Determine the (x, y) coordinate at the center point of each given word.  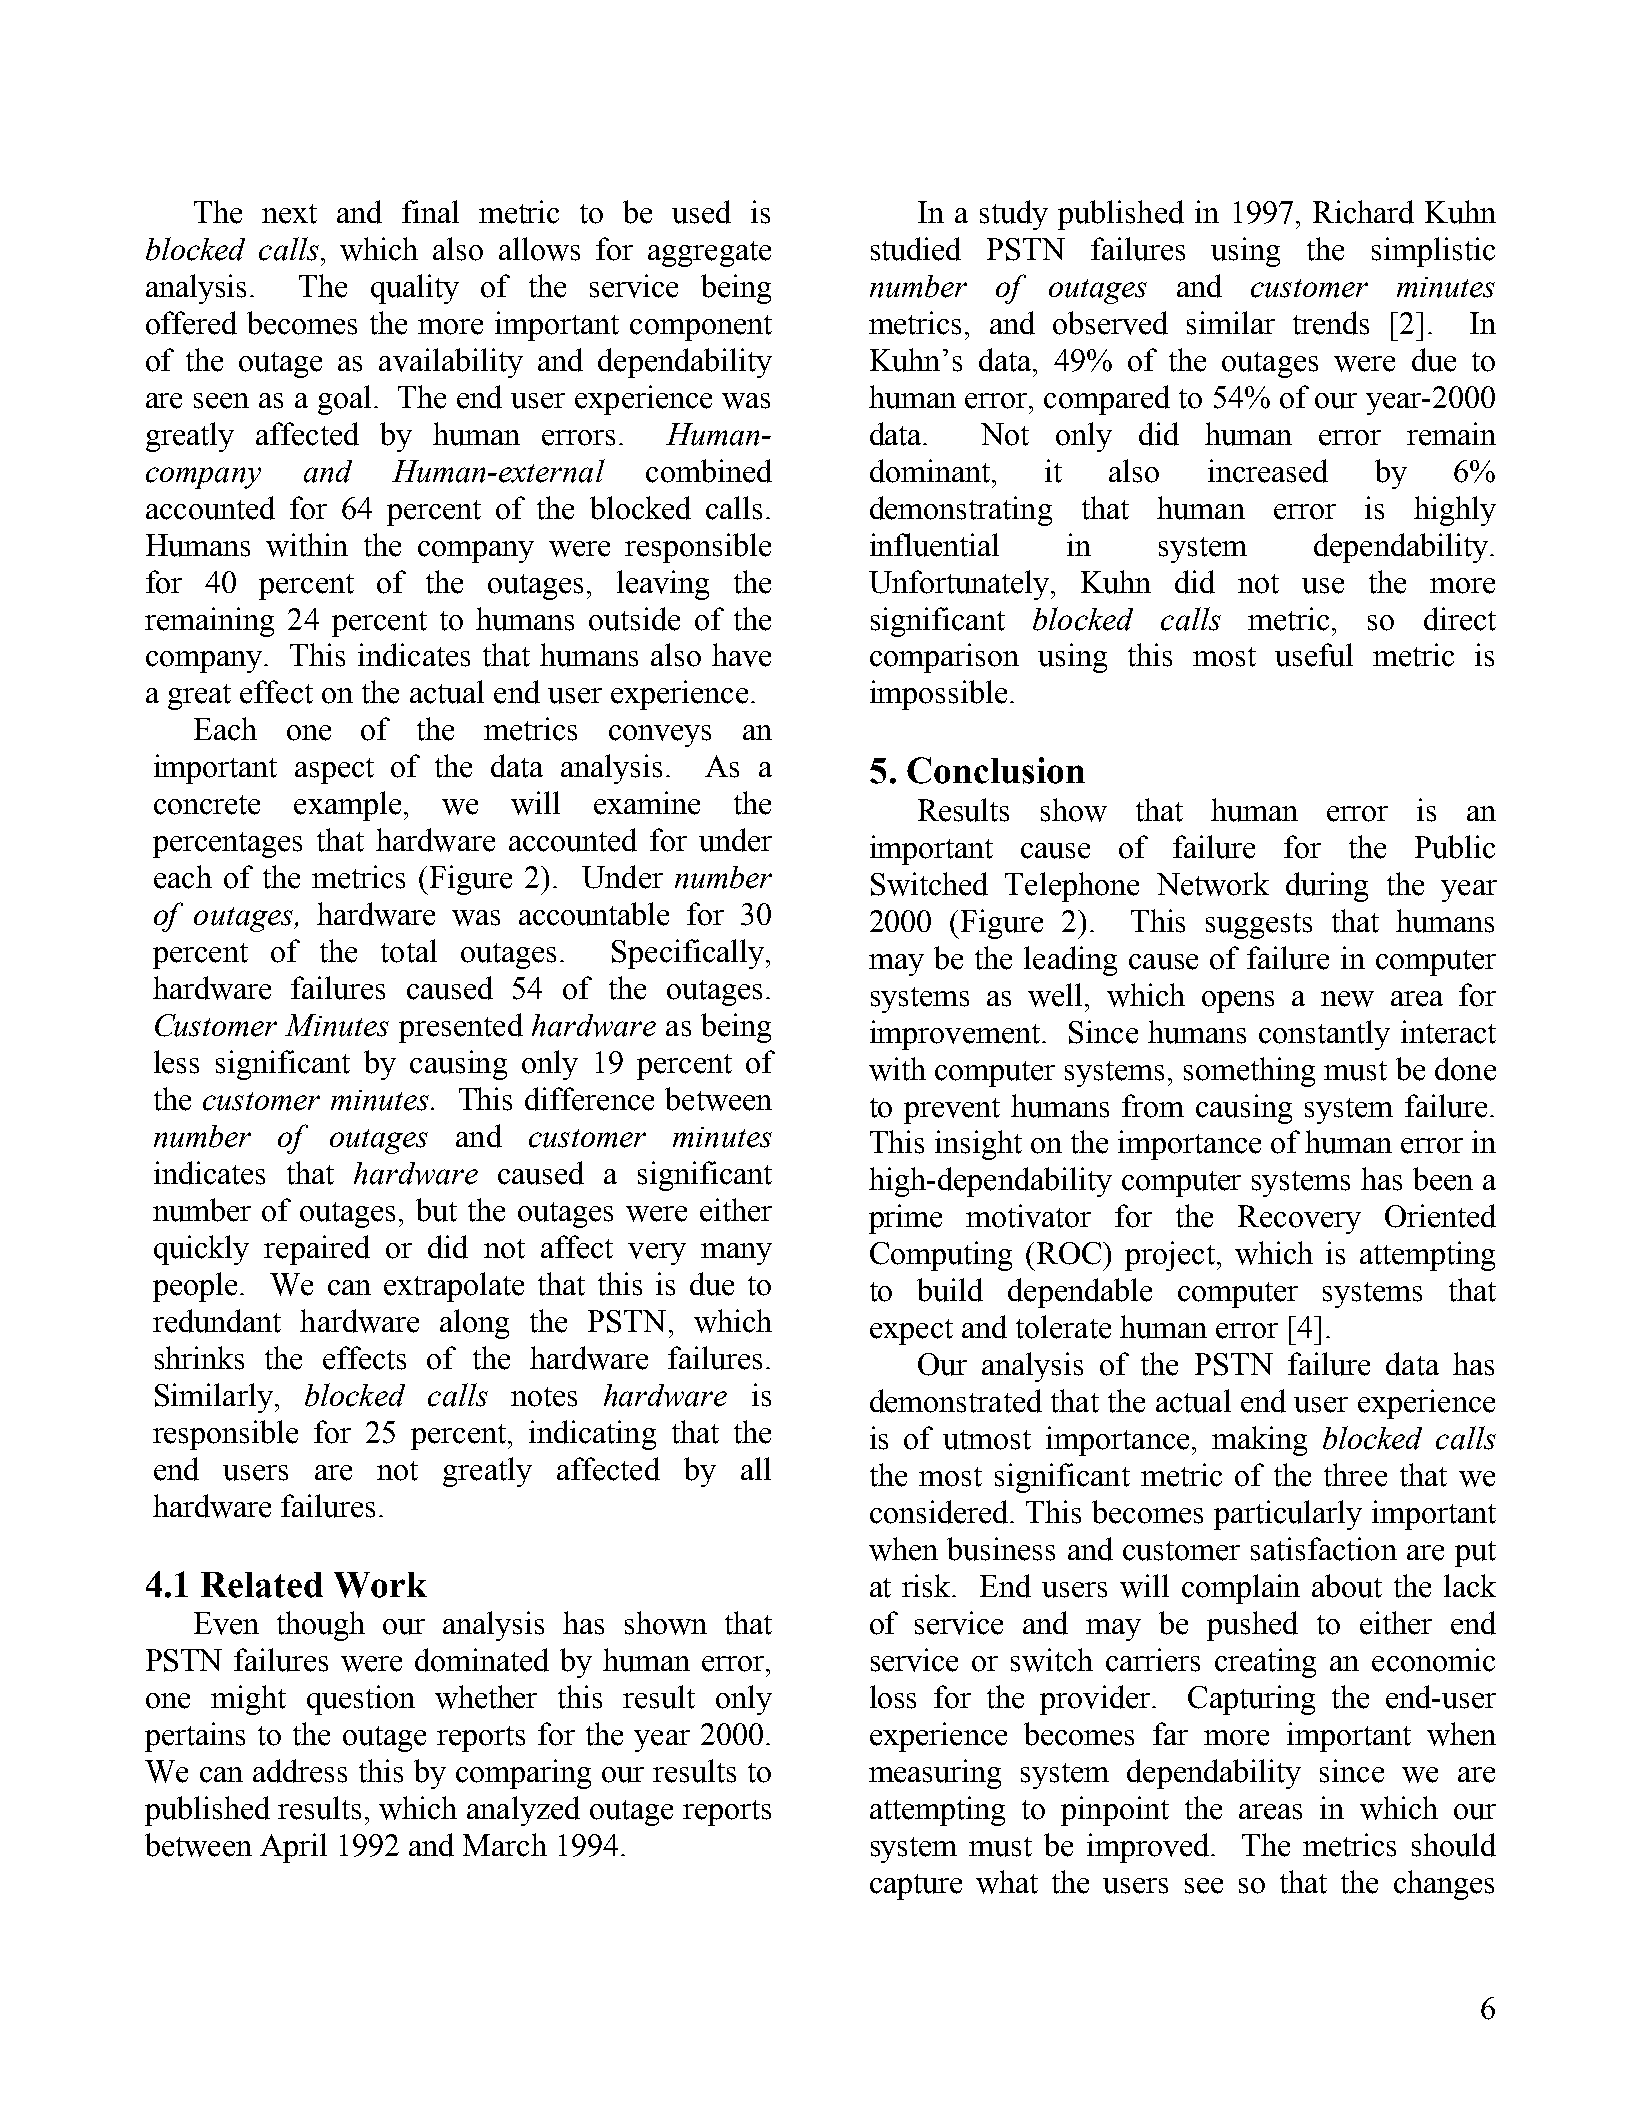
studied (916, 249)
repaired (317, 1250)
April (293, 1848)
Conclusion (996, 770)
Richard (1363, 212)
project (1170, 1256)
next (289, 214)
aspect (334, 771)
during (1327, 887)
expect (911, 1332)
